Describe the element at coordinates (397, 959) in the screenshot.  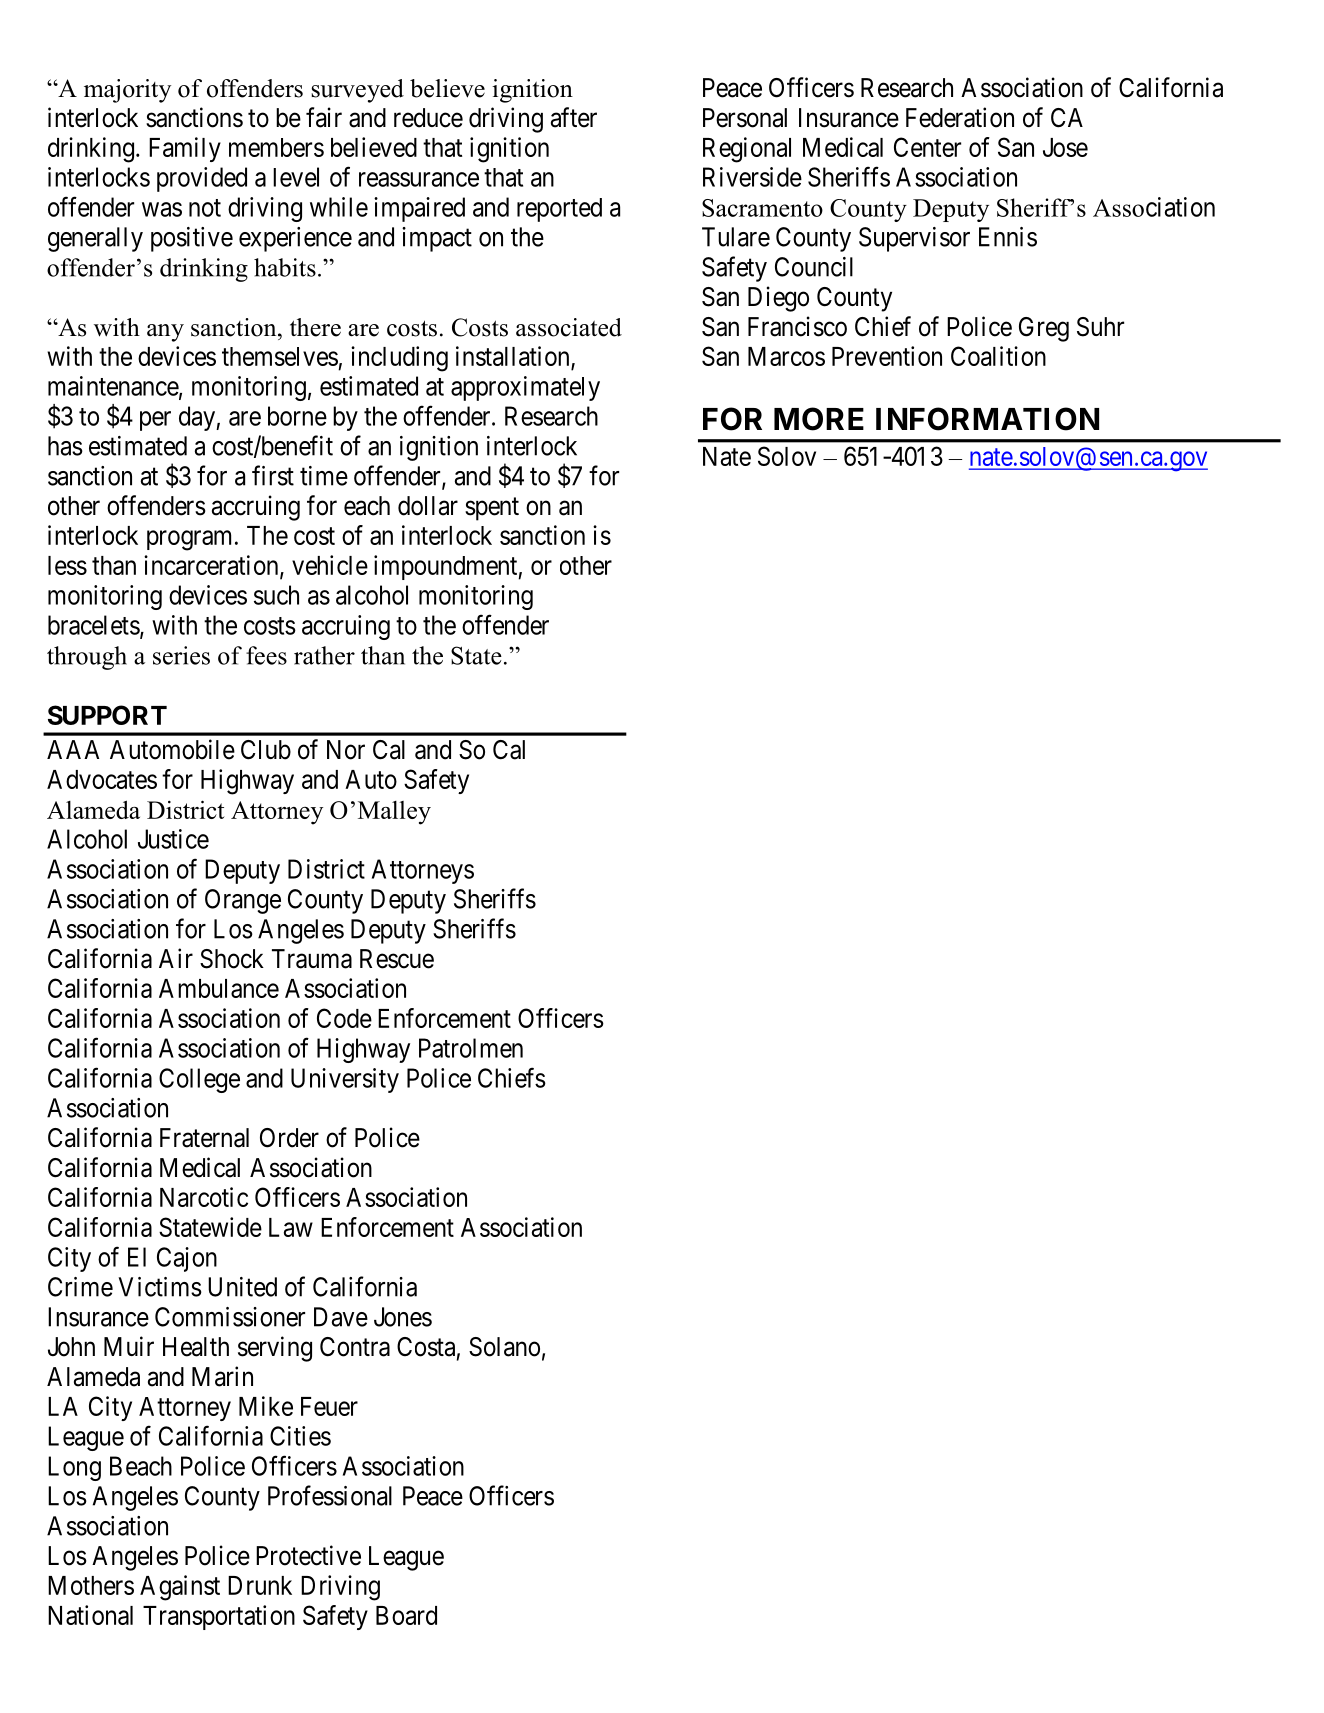
I see `Rescue` at that location.
